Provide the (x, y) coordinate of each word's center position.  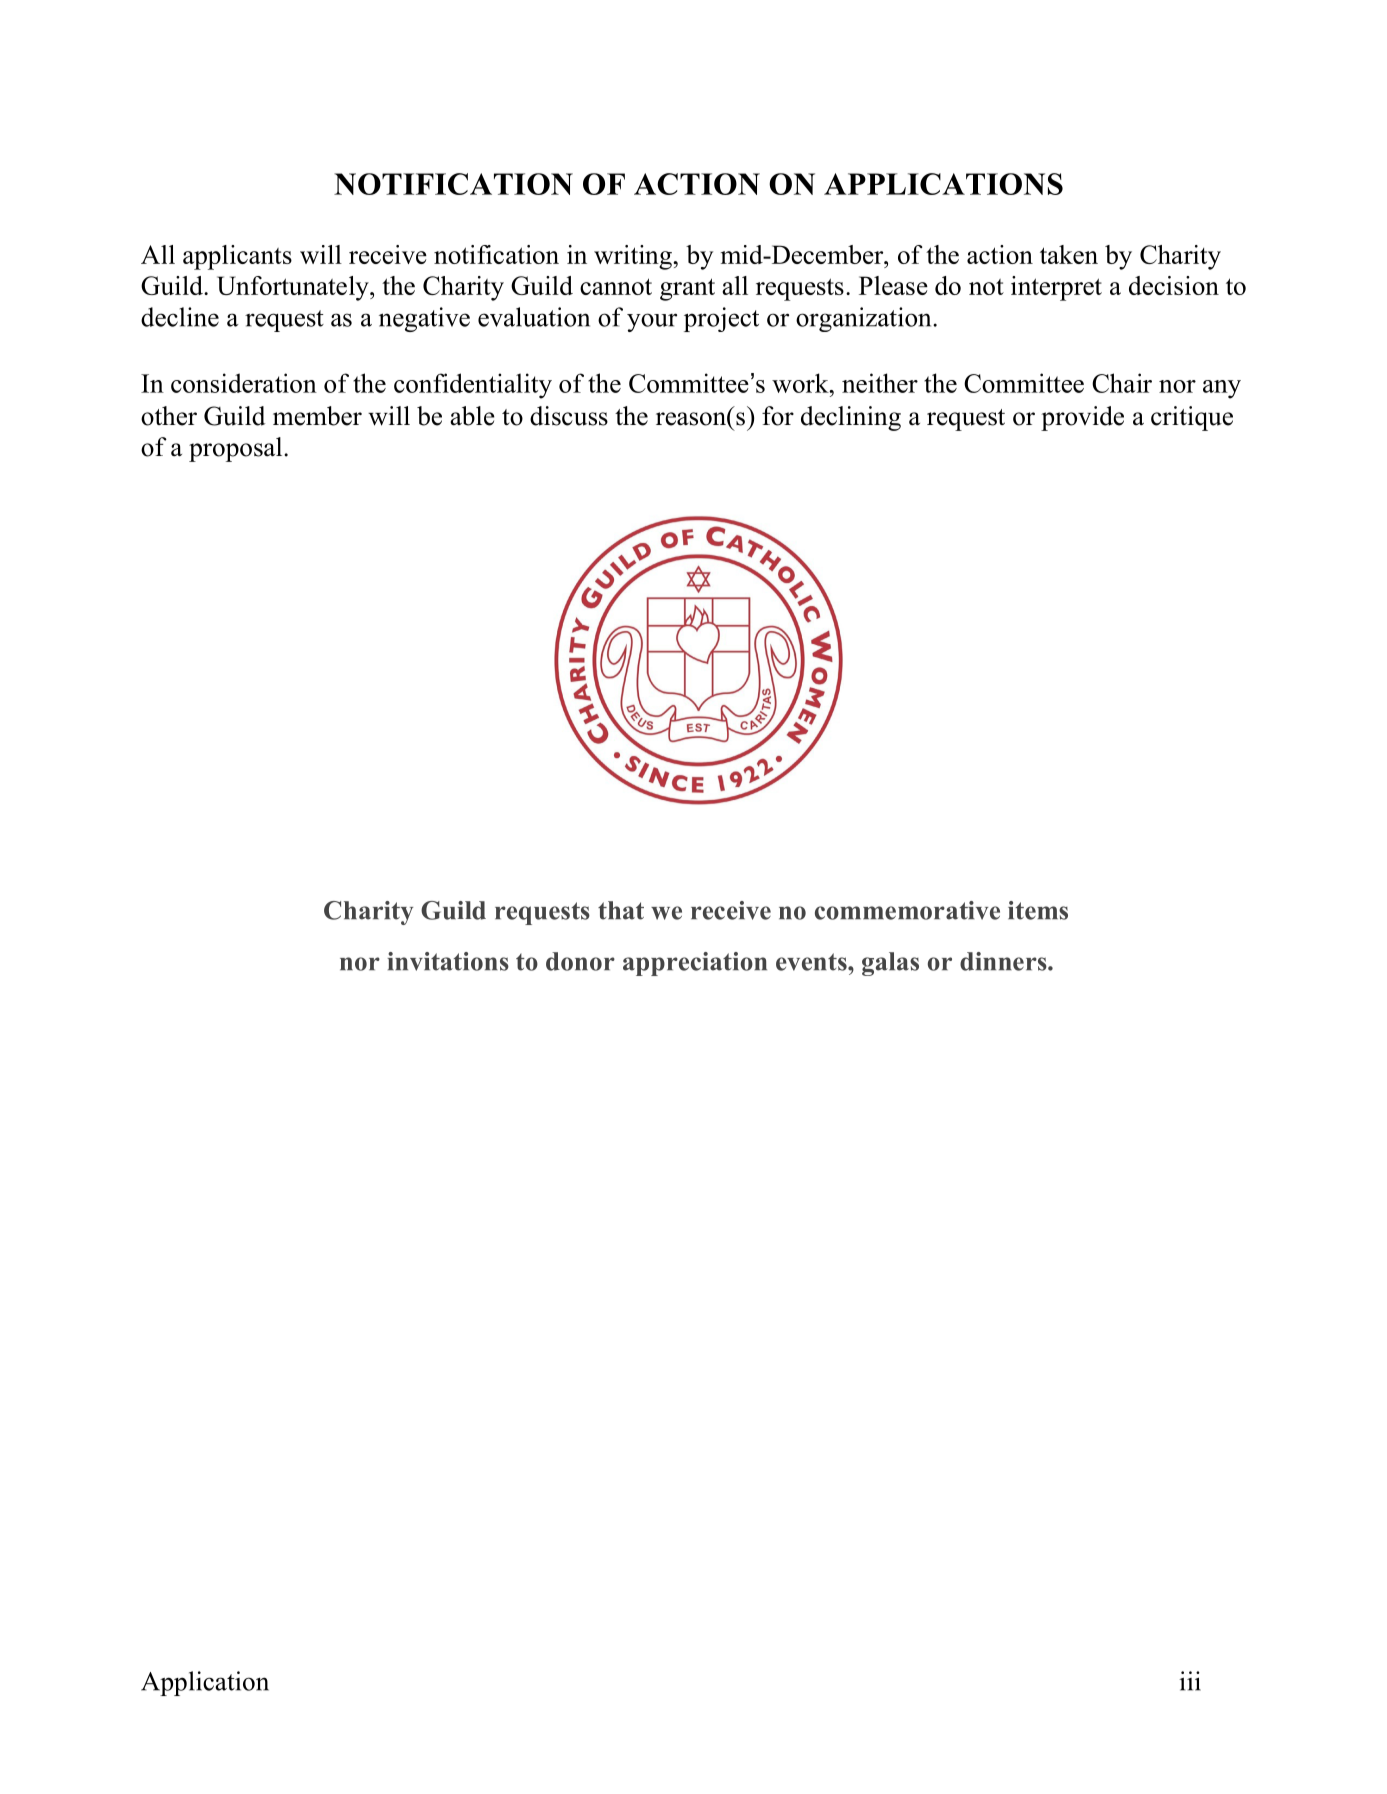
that (621, 910)
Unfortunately (294, 288)
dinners (1004, 961)
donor (580, 961)
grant (687, 289)
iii (1190, 1681)
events (812, 962)
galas (890, 964)
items (1038, 910)
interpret (1056, 288)
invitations (448, 961)
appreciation (695, 964)
